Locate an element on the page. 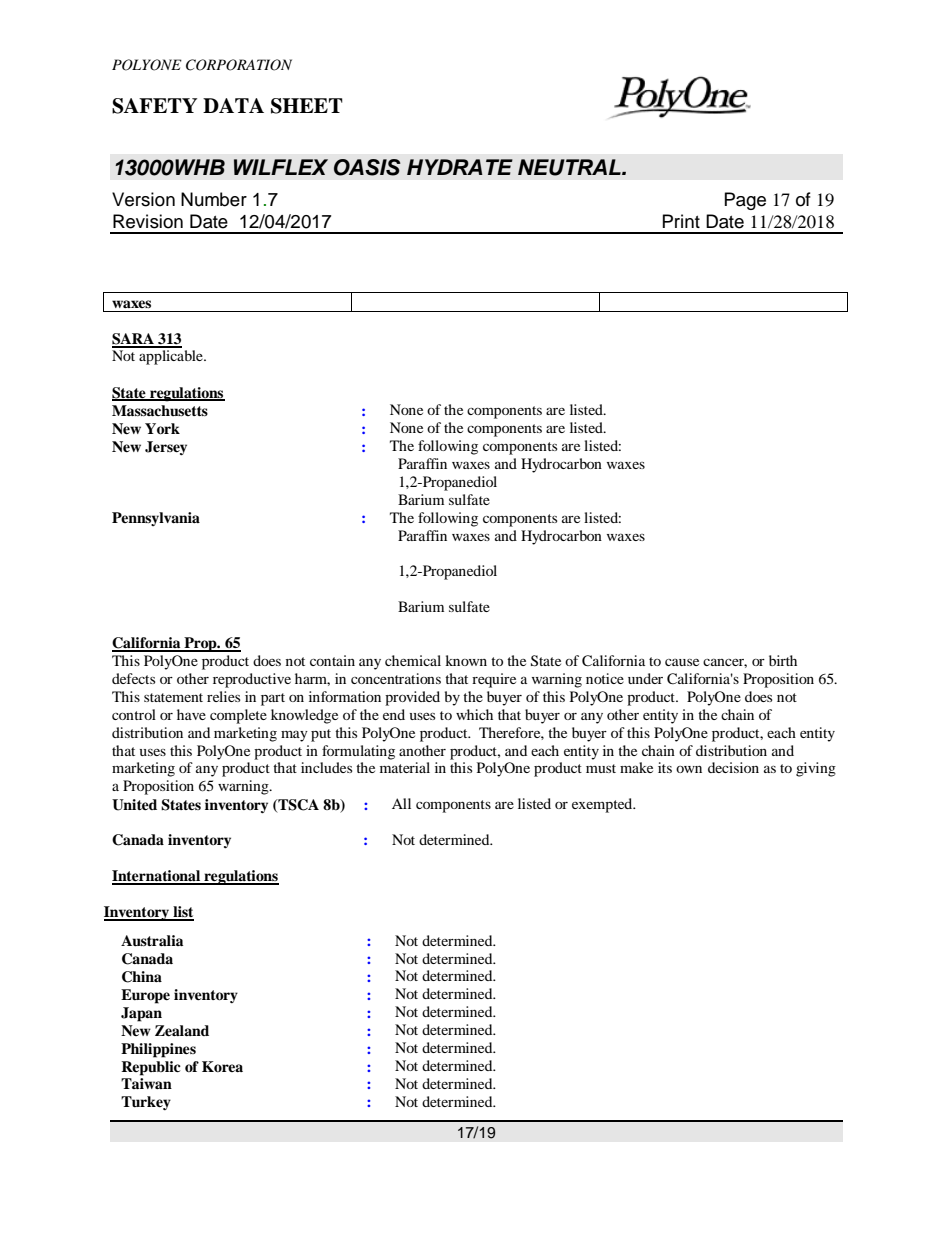 Image resolution: width=952 pixels, height=1233 pixels. known is located at coordinates (466, 660).
